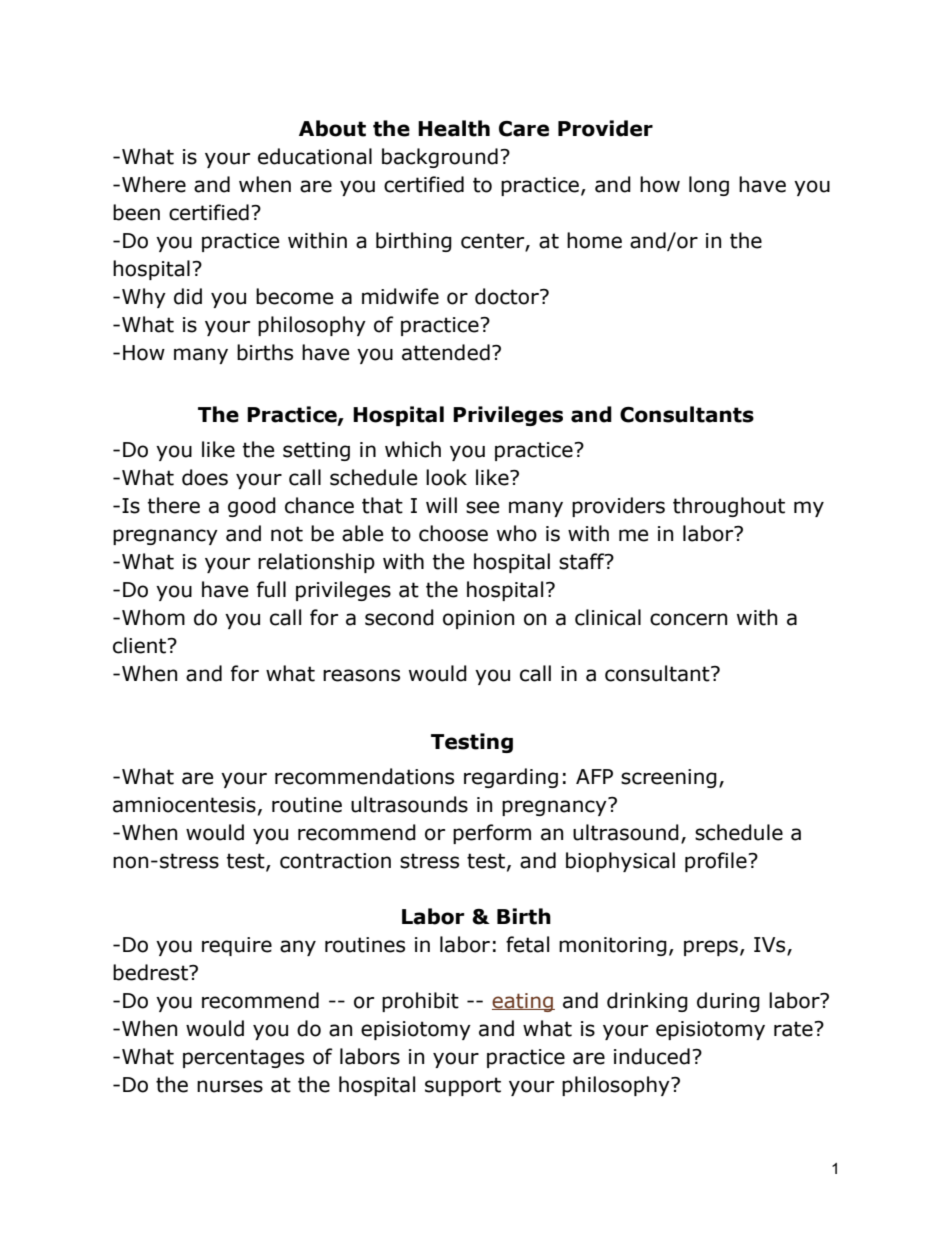 This document has width=952, height=1233. Describe the element at coordinates (154, 184) in the document. I see `Where` at that location.
